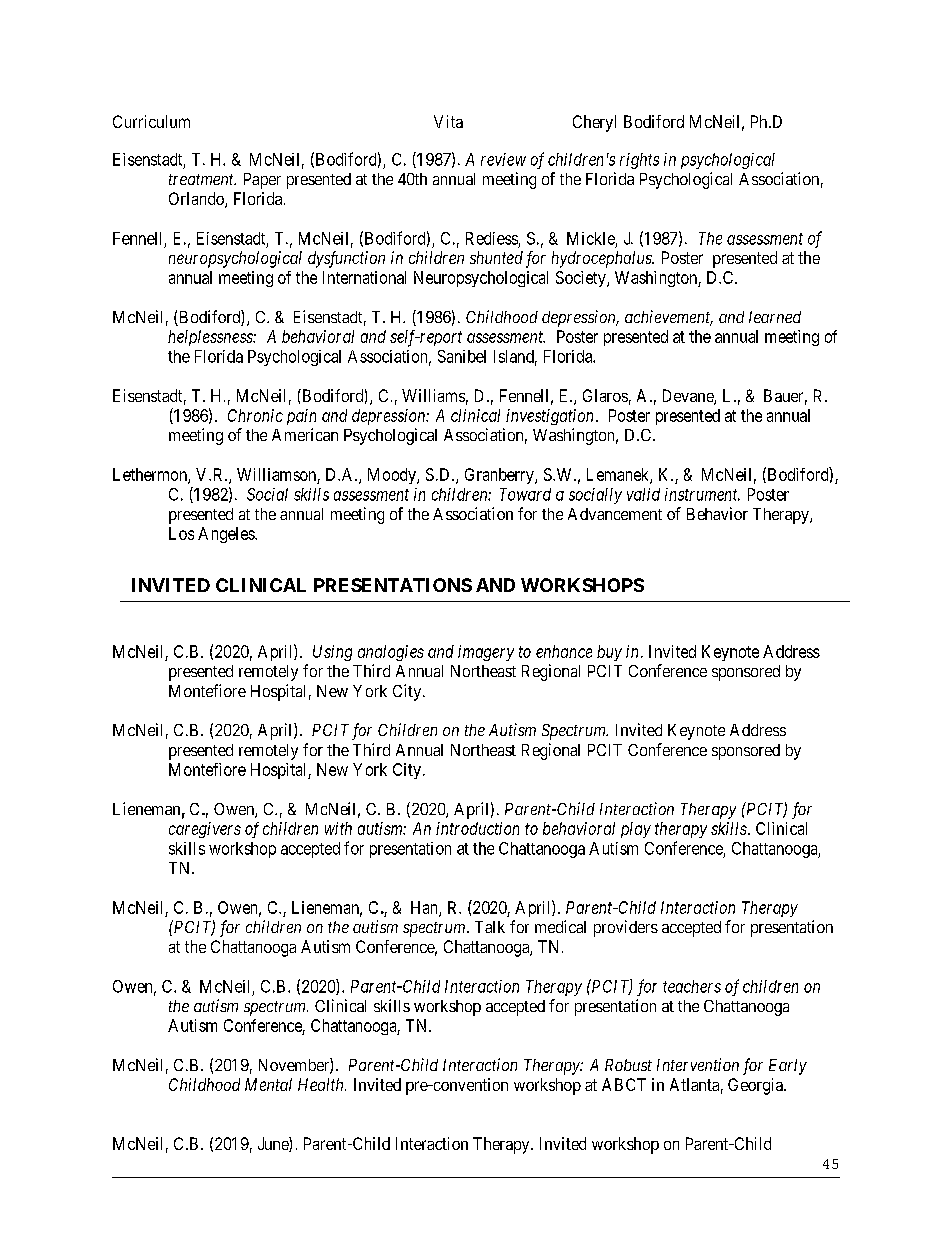  What do you see at coordinates (698, 1064) in the screenshot?
I see `Intervention` at bounding box center [698, 1064].
